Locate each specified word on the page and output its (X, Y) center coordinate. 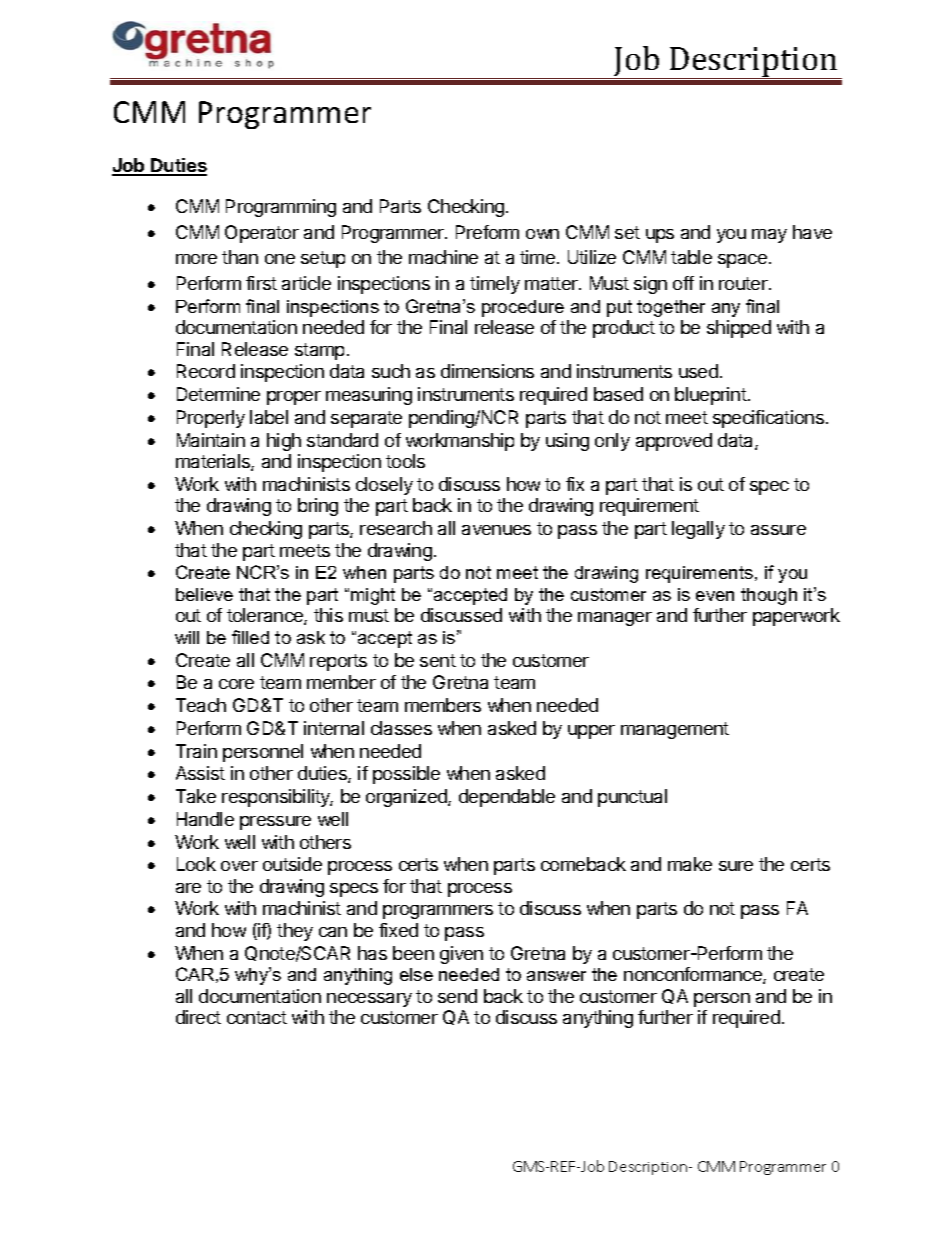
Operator (262, 234)
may (769, 236)
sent (438, 660)
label (269, 417)
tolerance (266, 616)
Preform (487, 232)
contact (257, 1017)
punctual (632, 798)
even (715, 596)
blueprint (712, 396)
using (567, 442)
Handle (205, 819)
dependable (507, 798)
